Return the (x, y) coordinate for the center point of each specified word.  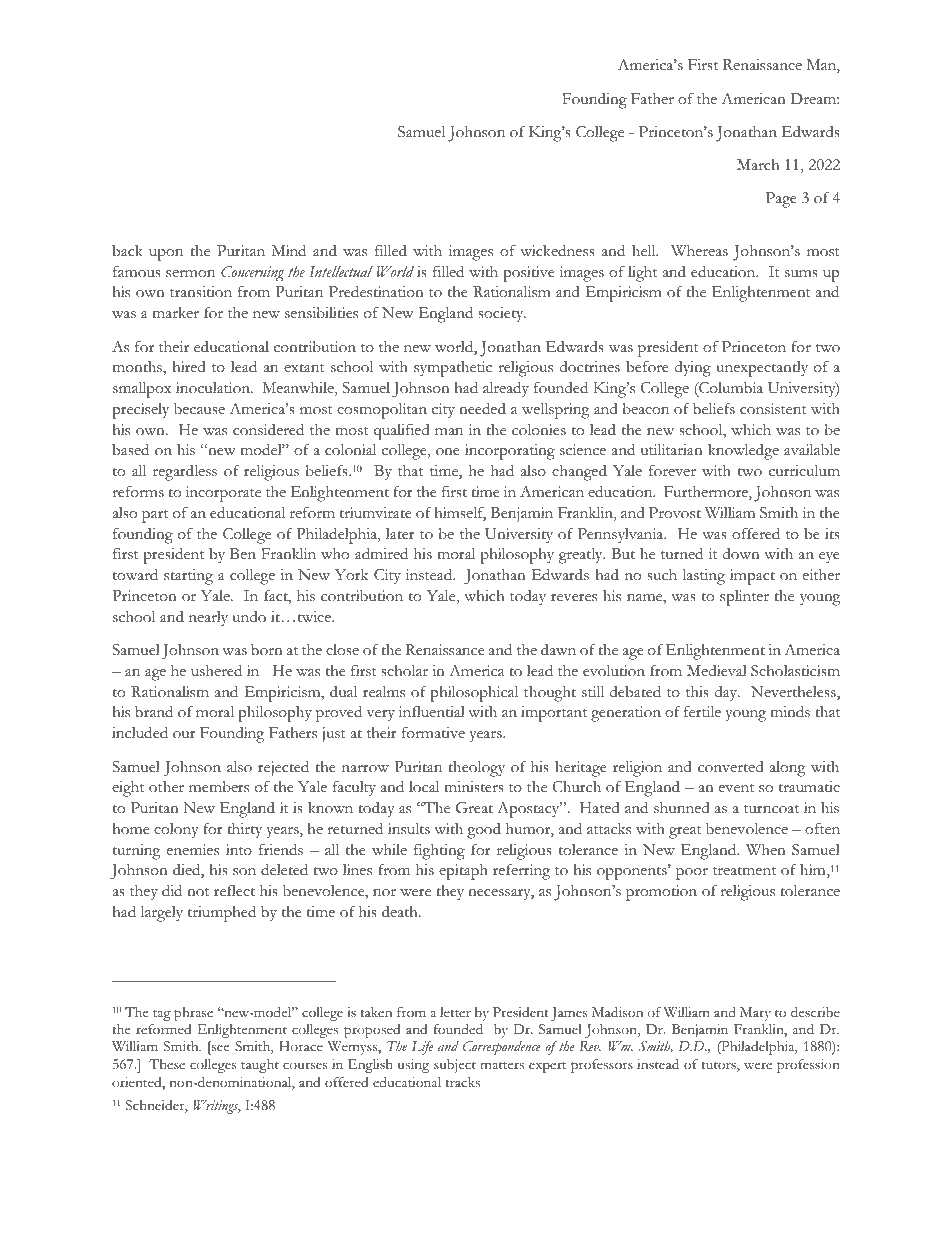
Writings (217, 1107)
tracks (462, 1082)
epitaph (463, 872)
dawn (558, 649)
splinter (744, 598)
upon (166, 254)
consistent (773, 409)
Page (781, 200)
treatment (744, 871)
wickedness (557, 250)
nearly (208, 618)
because (199, 408)
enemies (193, 850)
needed (482, 408)
